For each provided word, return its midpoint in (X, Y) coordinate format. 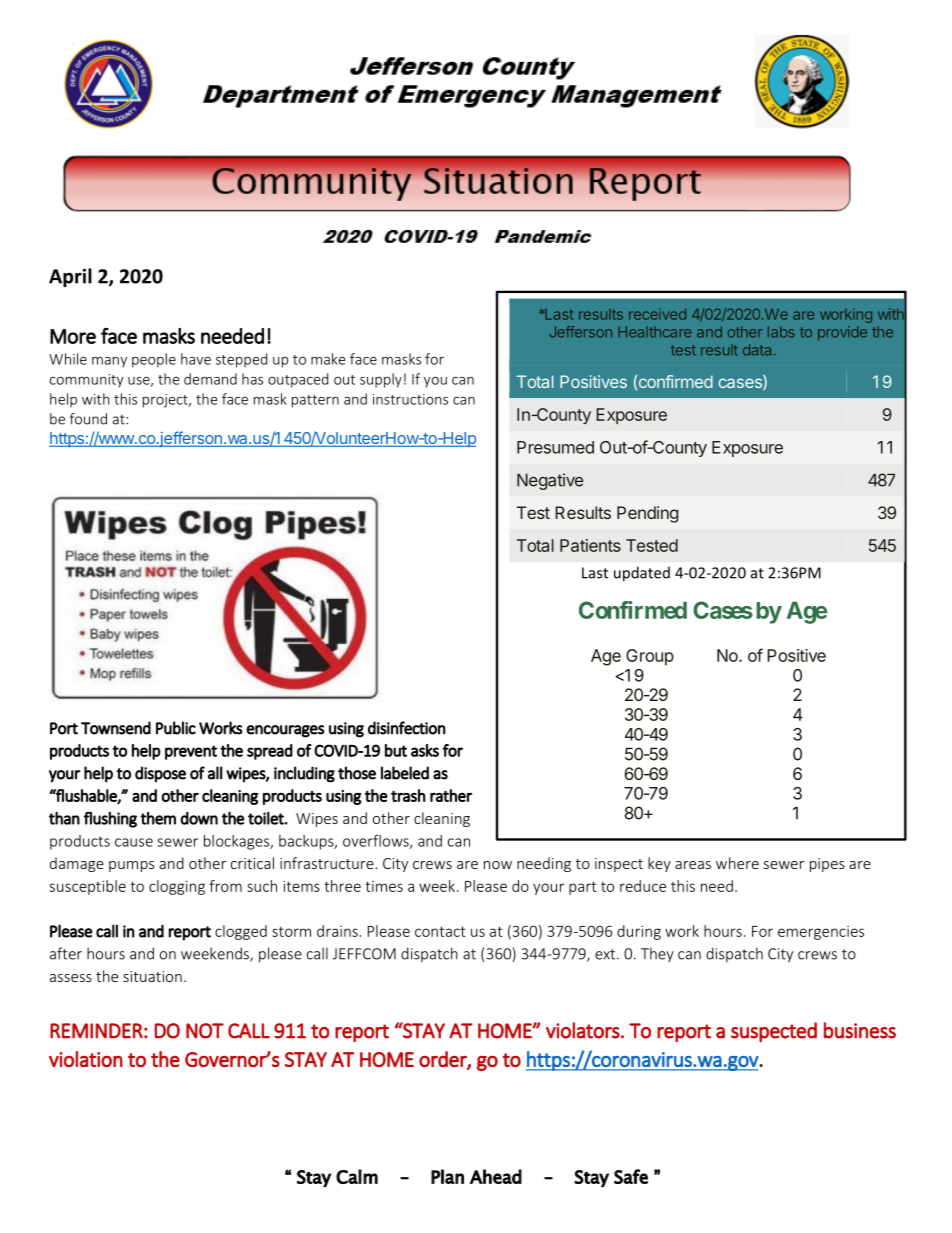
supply (381, 380)
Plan (447, 1176)
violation (86, 1059)
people (154, 360)
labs (781, 332)
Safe (631, 1176)
